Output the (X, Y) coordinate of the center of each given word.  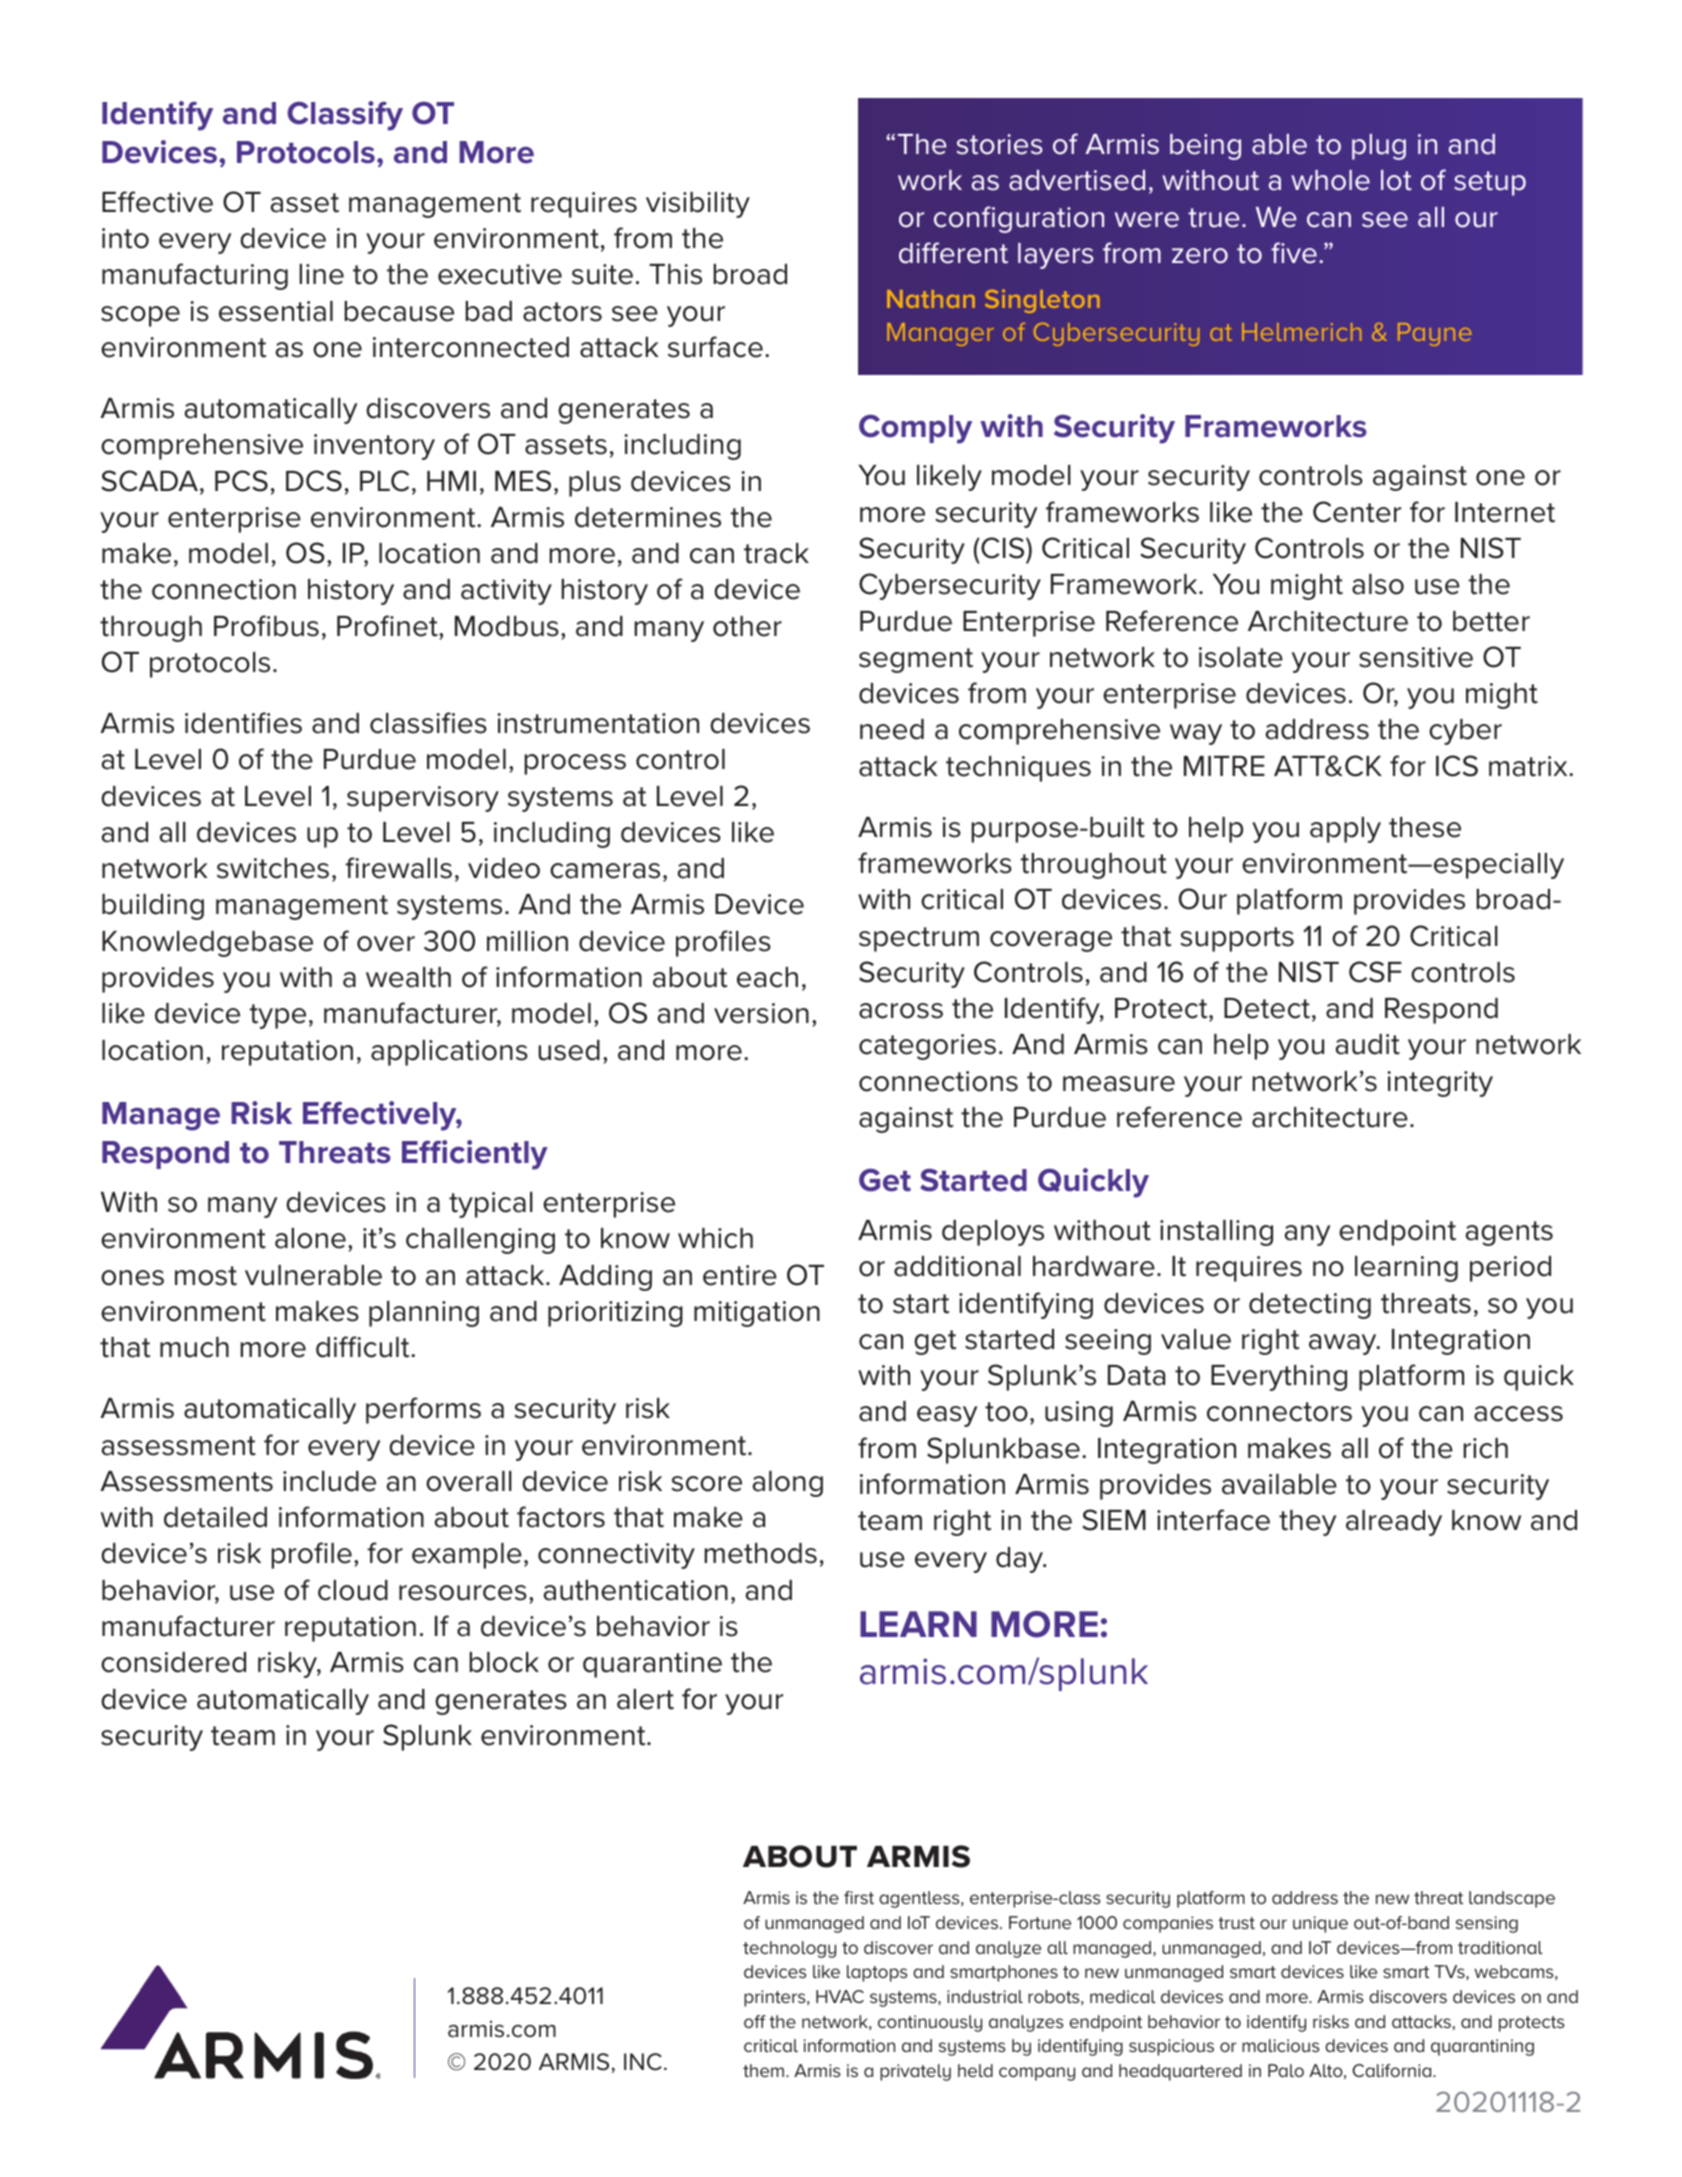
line (321, 274)
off (755, 2021)
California (1393, 2070)
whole (1330, 180)
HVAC (840, 1996)
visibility (698, 205)
